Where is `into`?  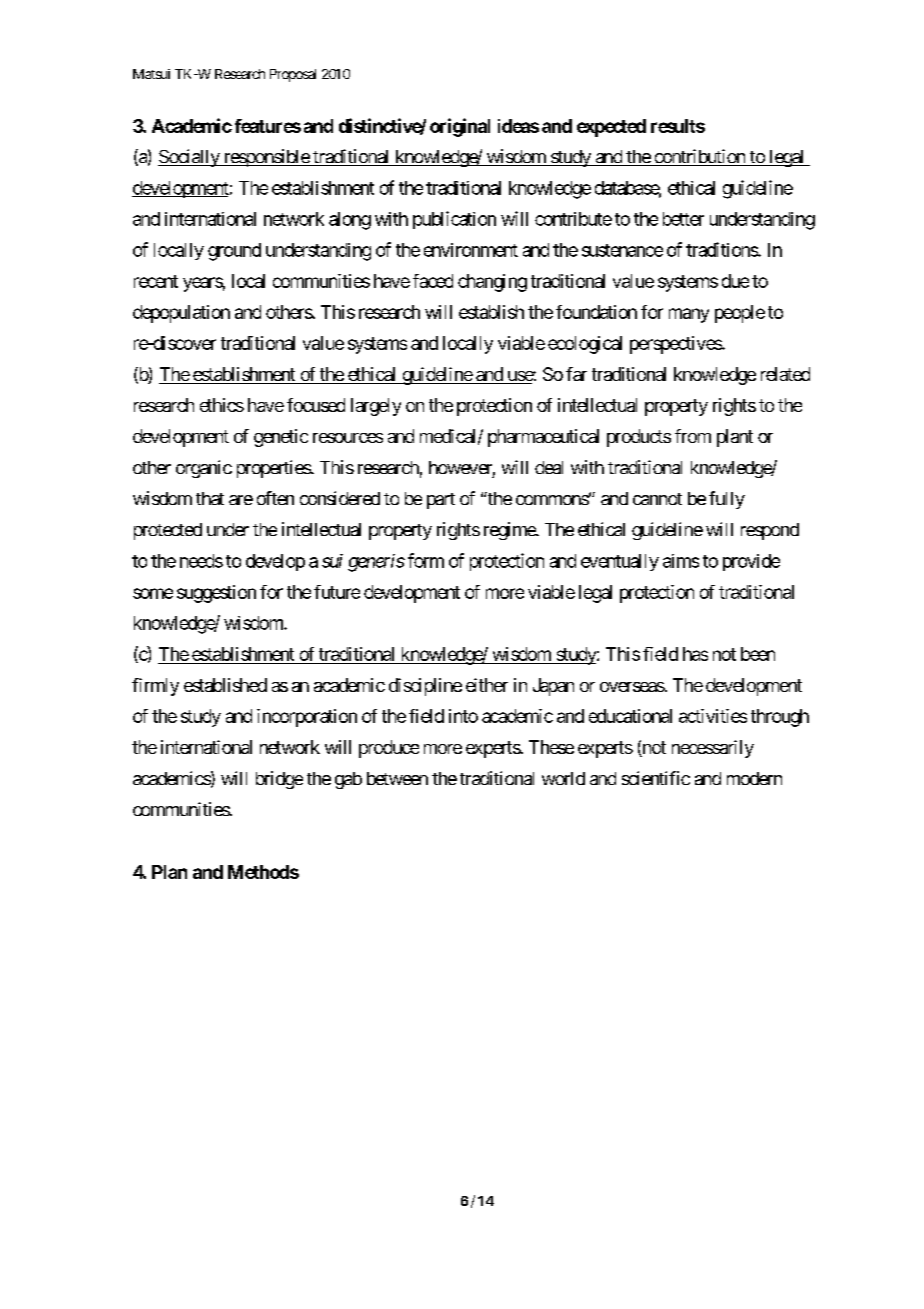
into is located at coordinates (463, 716).
